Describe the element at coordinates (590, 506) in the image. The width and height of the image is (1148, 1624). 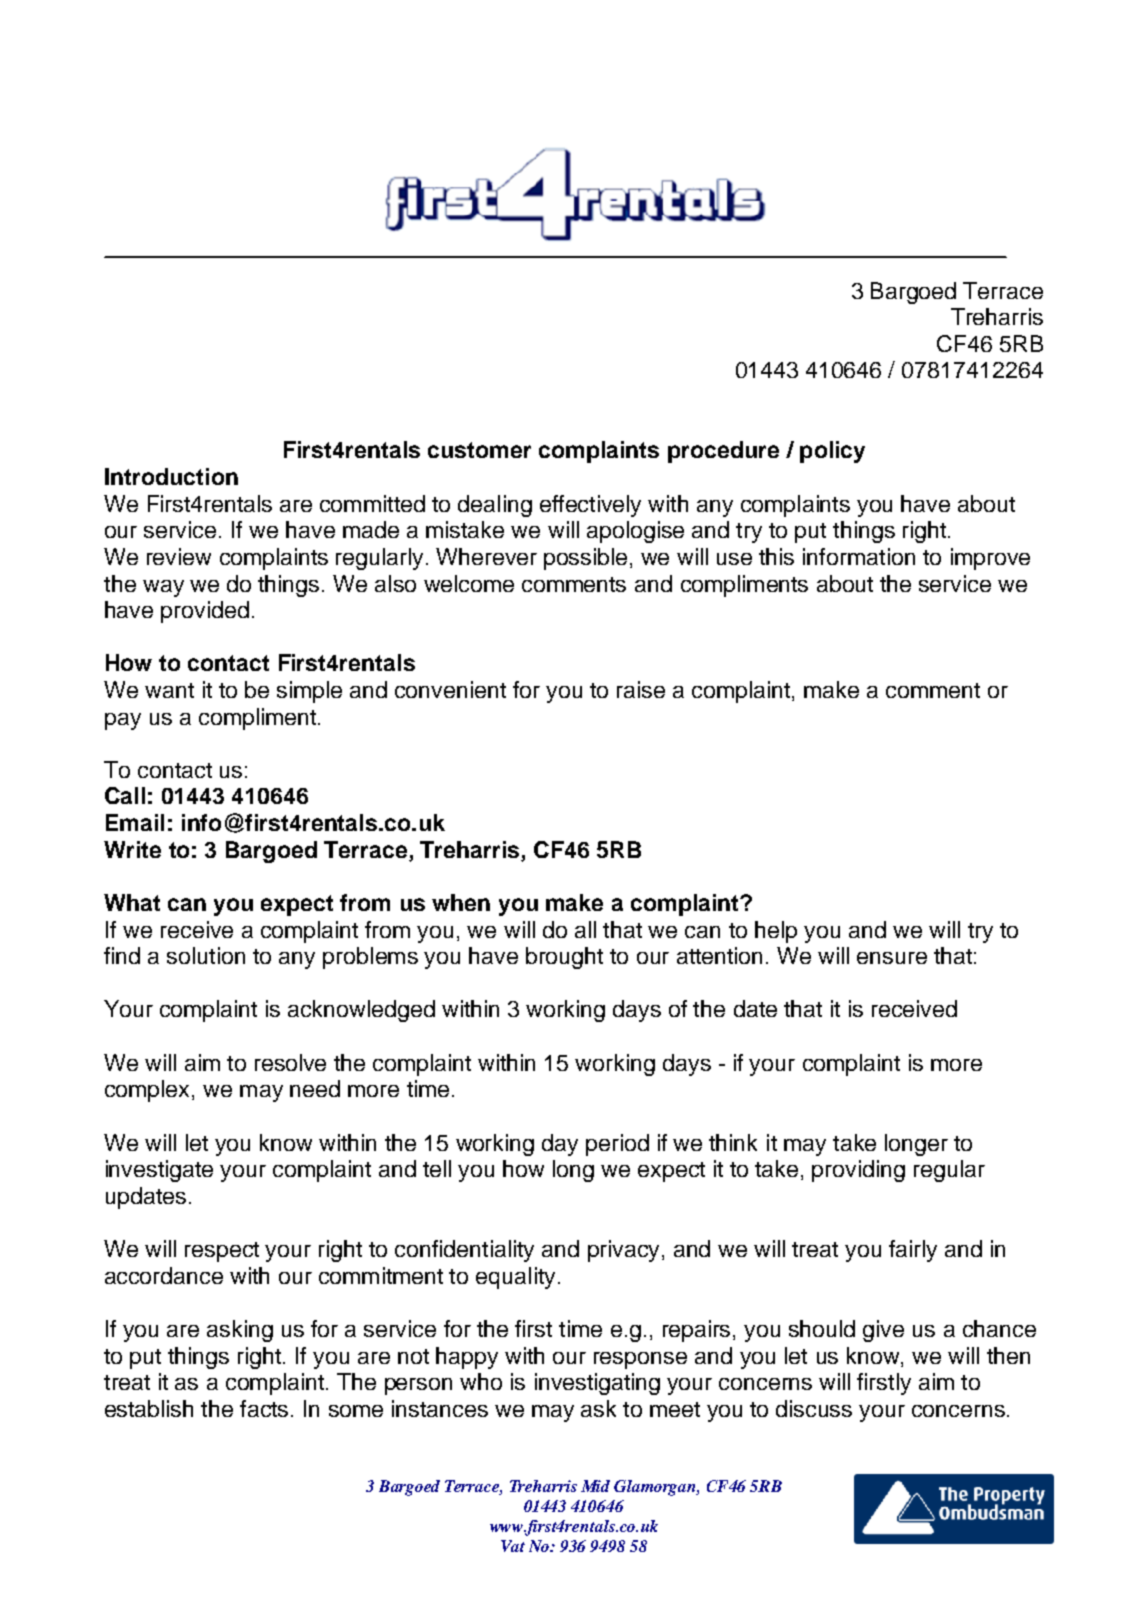
I see `effectively` at that location.
